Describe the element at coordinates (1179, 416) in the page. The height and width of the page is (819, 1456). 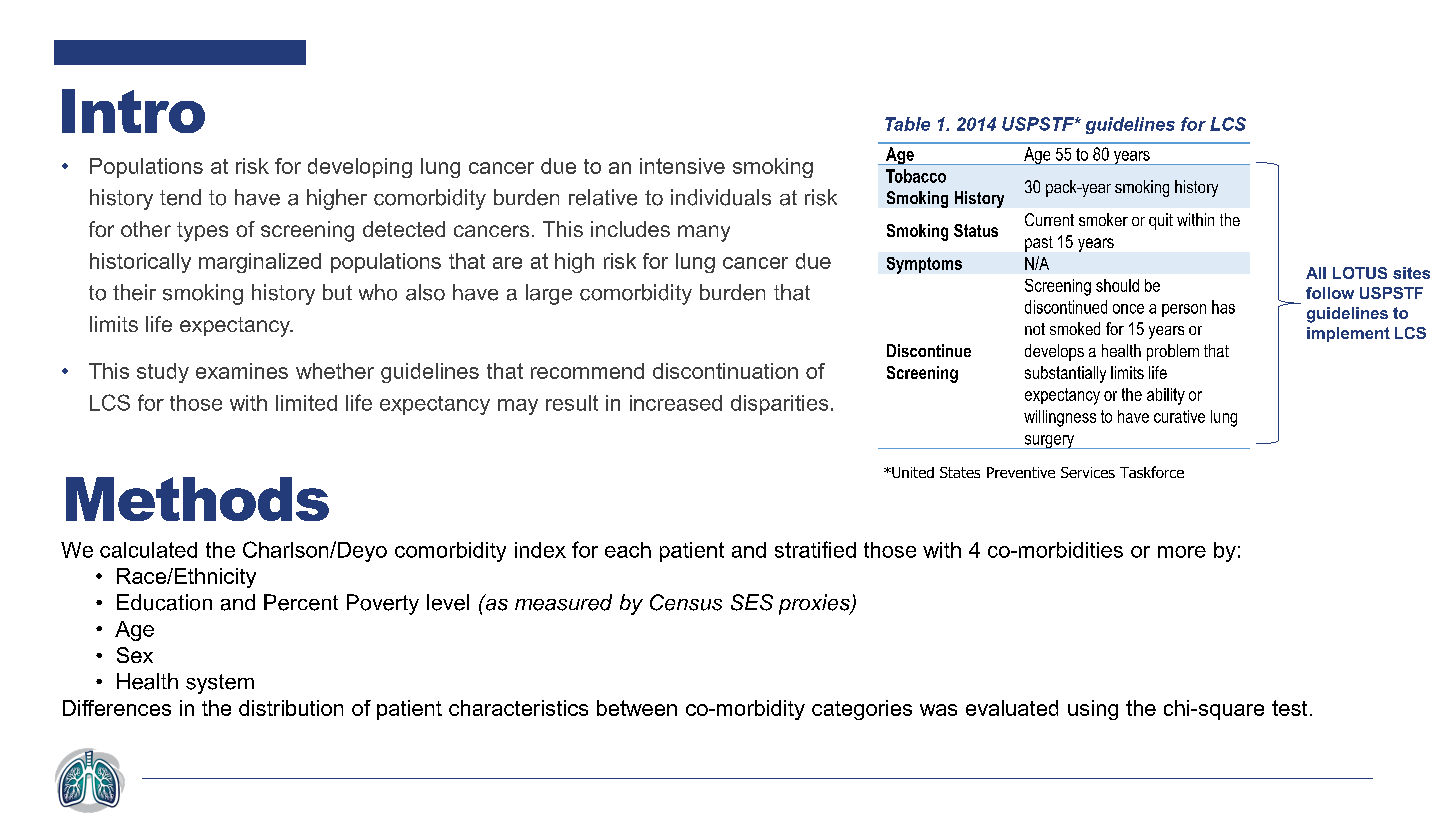
I see `curative` at that location.
